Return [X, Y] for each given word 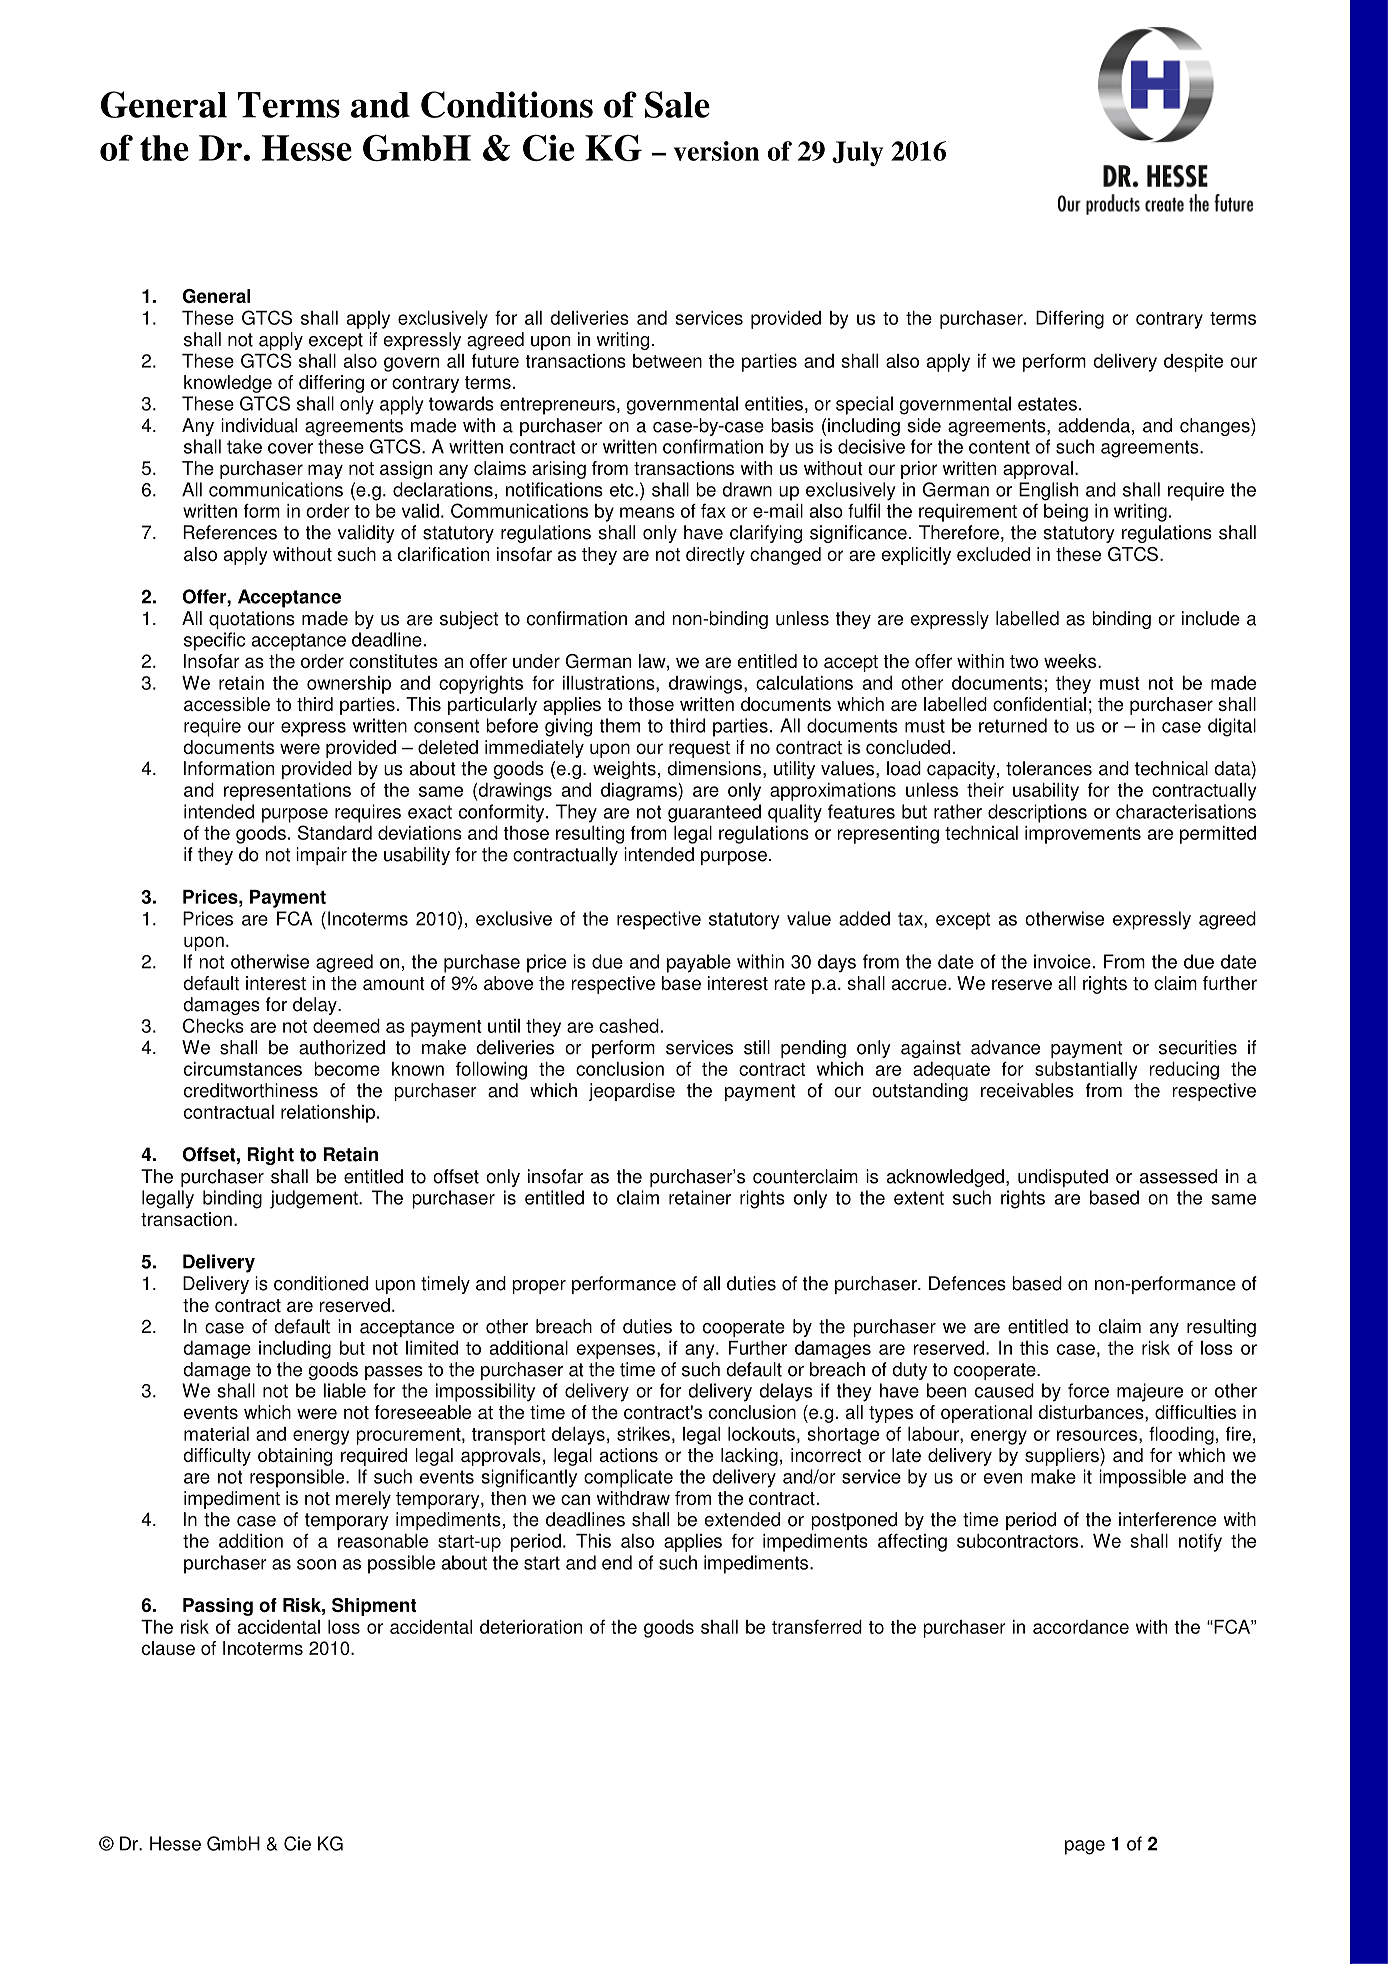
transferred [817, 1627]
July [857, 153]
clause [168, 1648]
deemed [346, 1026]
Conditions [507, 104]
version [716, 151]
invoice [1062, 961]
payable [699, 963]
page [1085, 1847]
